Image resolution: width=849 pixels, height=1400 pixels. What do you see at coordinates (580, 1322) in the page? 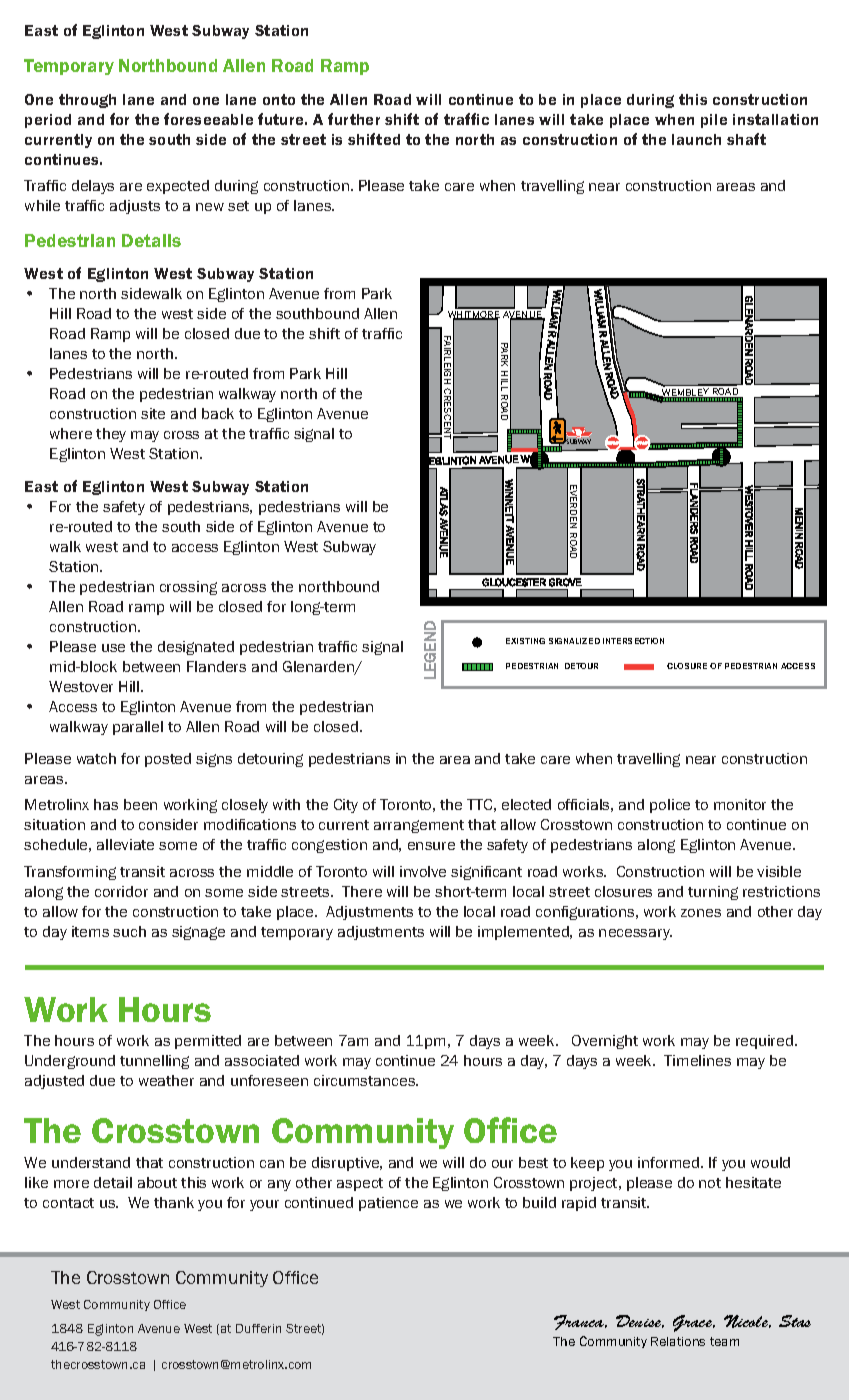
I see `Franca` at bounding box center [580, 1322].
